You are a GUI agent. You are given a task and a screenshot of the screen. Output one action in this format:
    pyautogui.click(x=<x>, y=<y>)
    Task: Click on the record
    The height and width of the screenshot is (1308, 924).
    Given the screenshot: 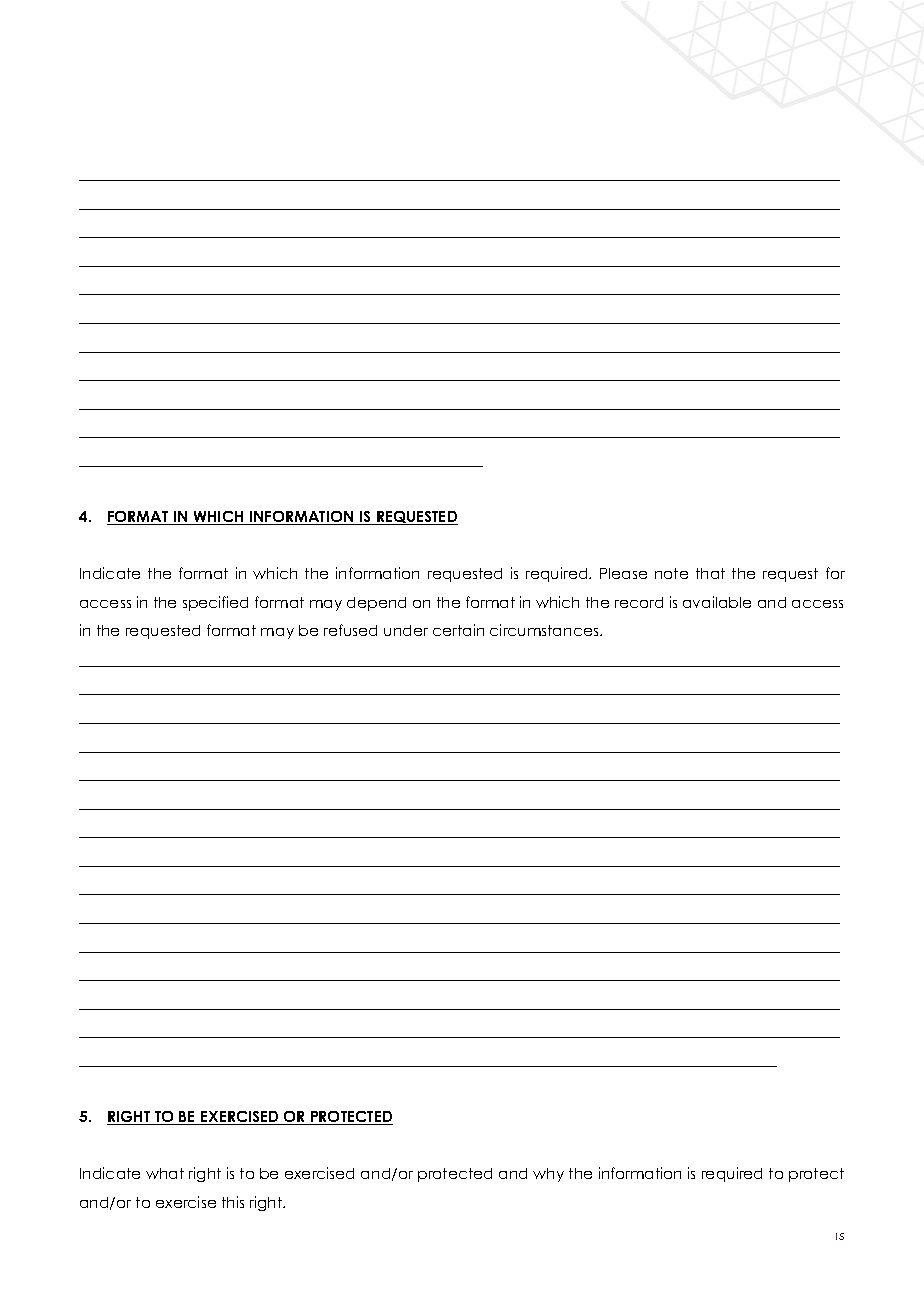 What is the action you would take?
    pyautogui.click(x=639, y=602)
